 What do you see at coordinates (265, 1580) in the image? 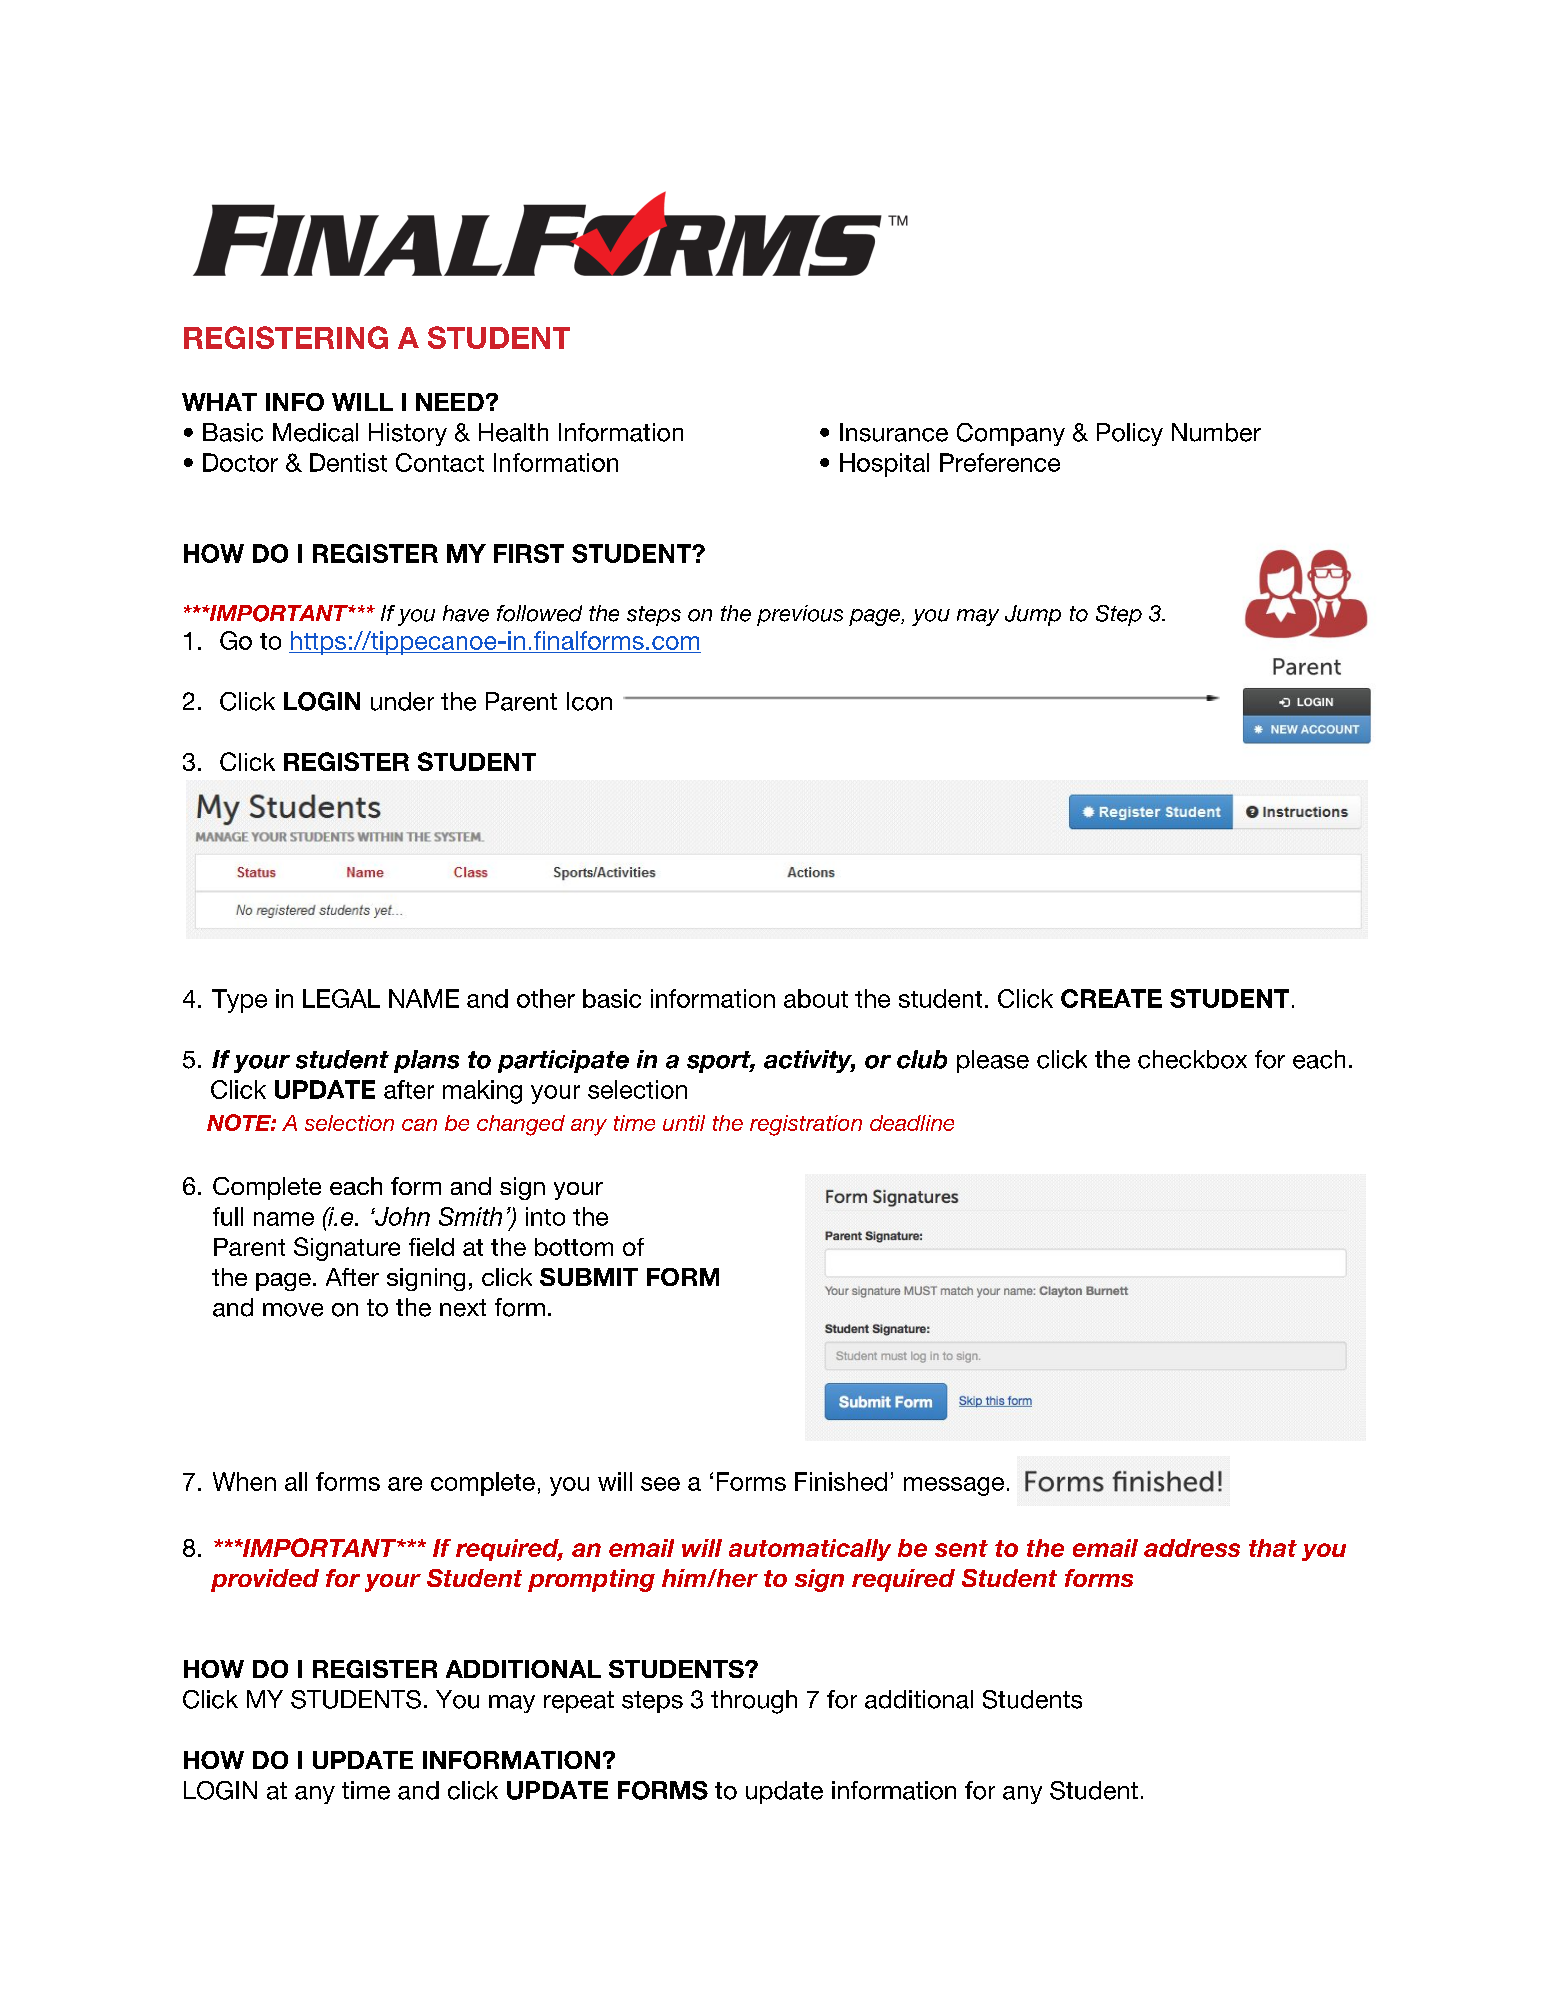
I see `provided` at bounding box center [265, 1580].
